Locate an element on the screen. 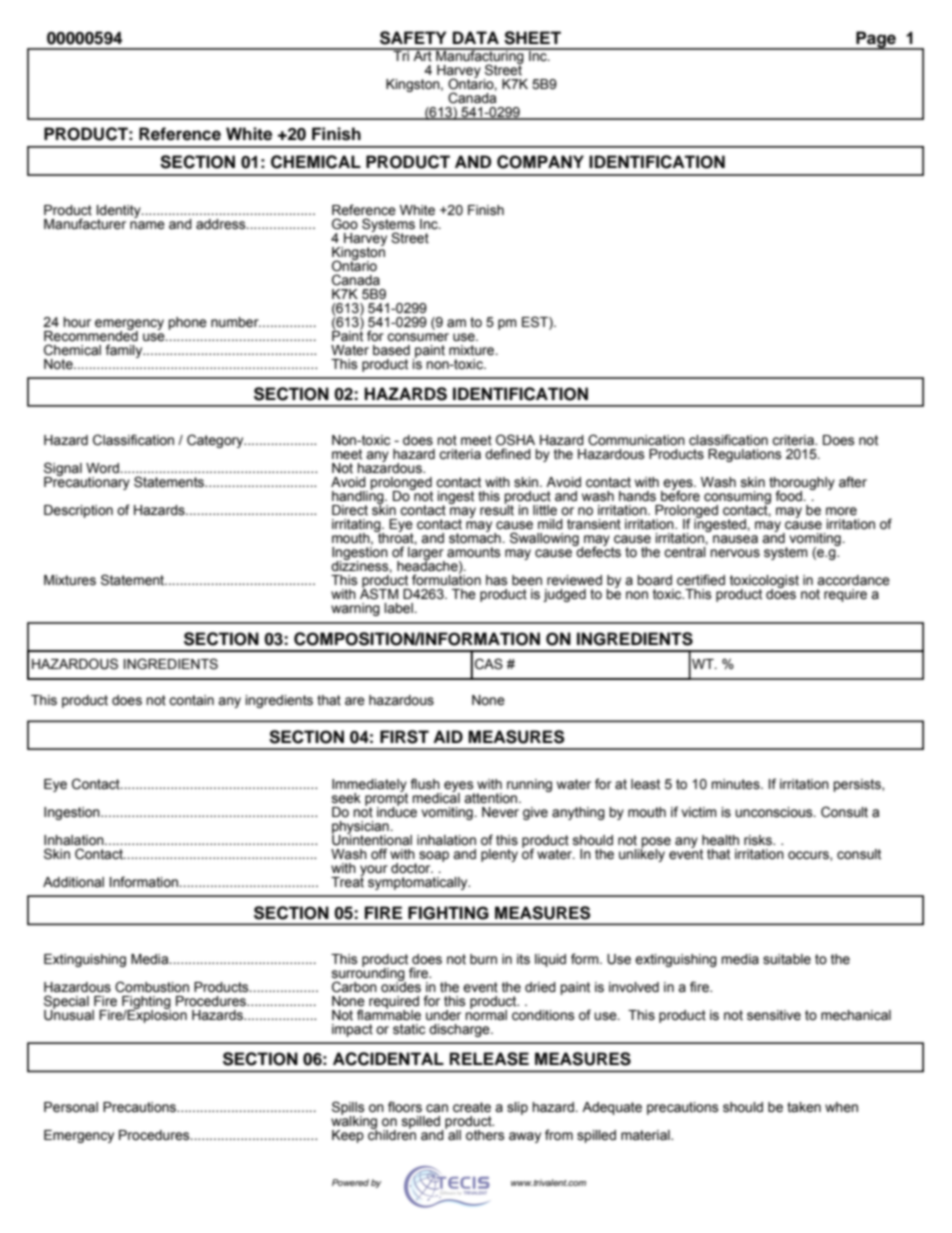 This screenshot has width=952, height=1233. attention is located at coordinates (492, 798).
